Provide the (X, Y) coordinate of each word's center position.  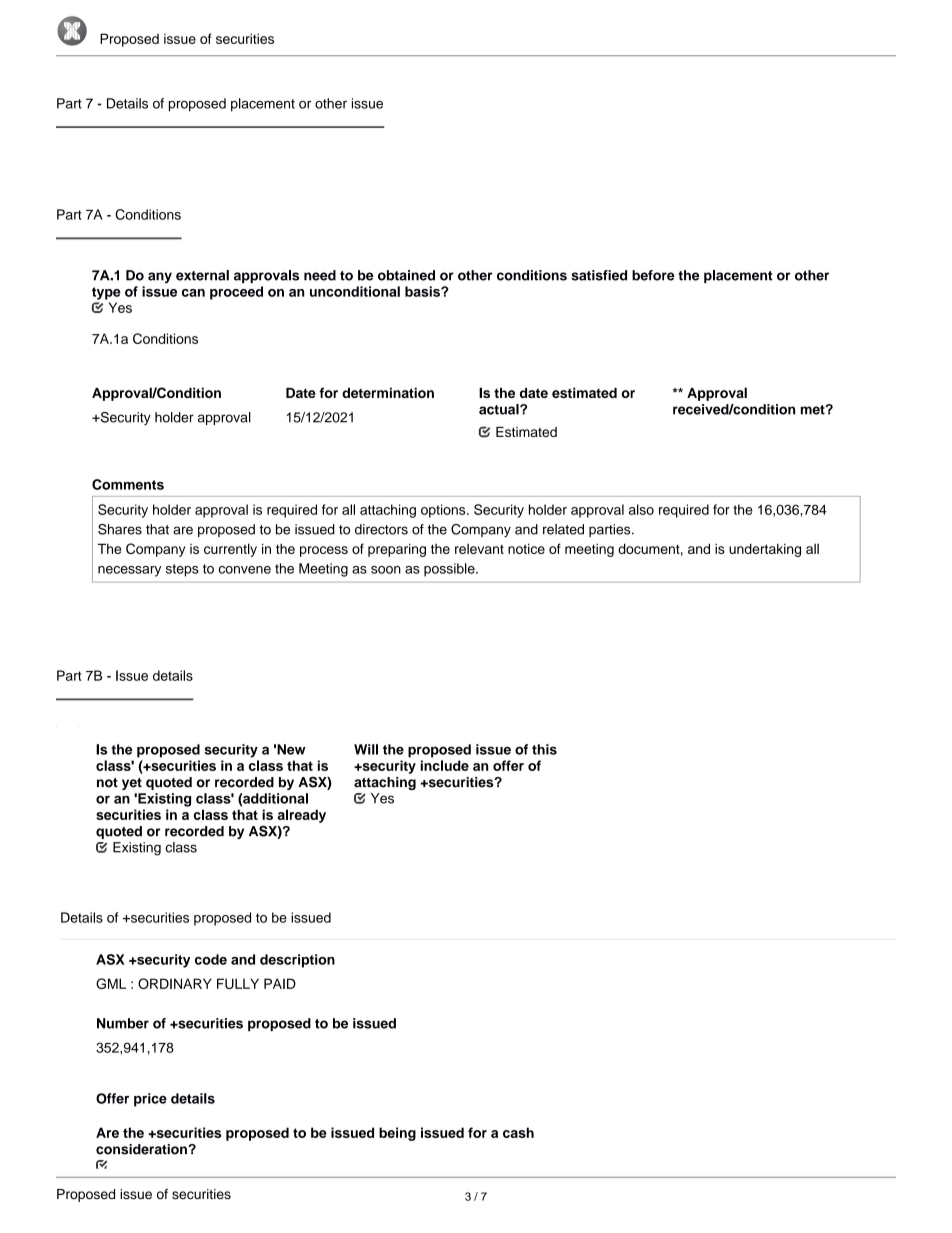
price (150, 1100)
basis (423, 291)
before (653, 275)
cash (518, 1132)
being (397, 1134)
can (193, 293)
